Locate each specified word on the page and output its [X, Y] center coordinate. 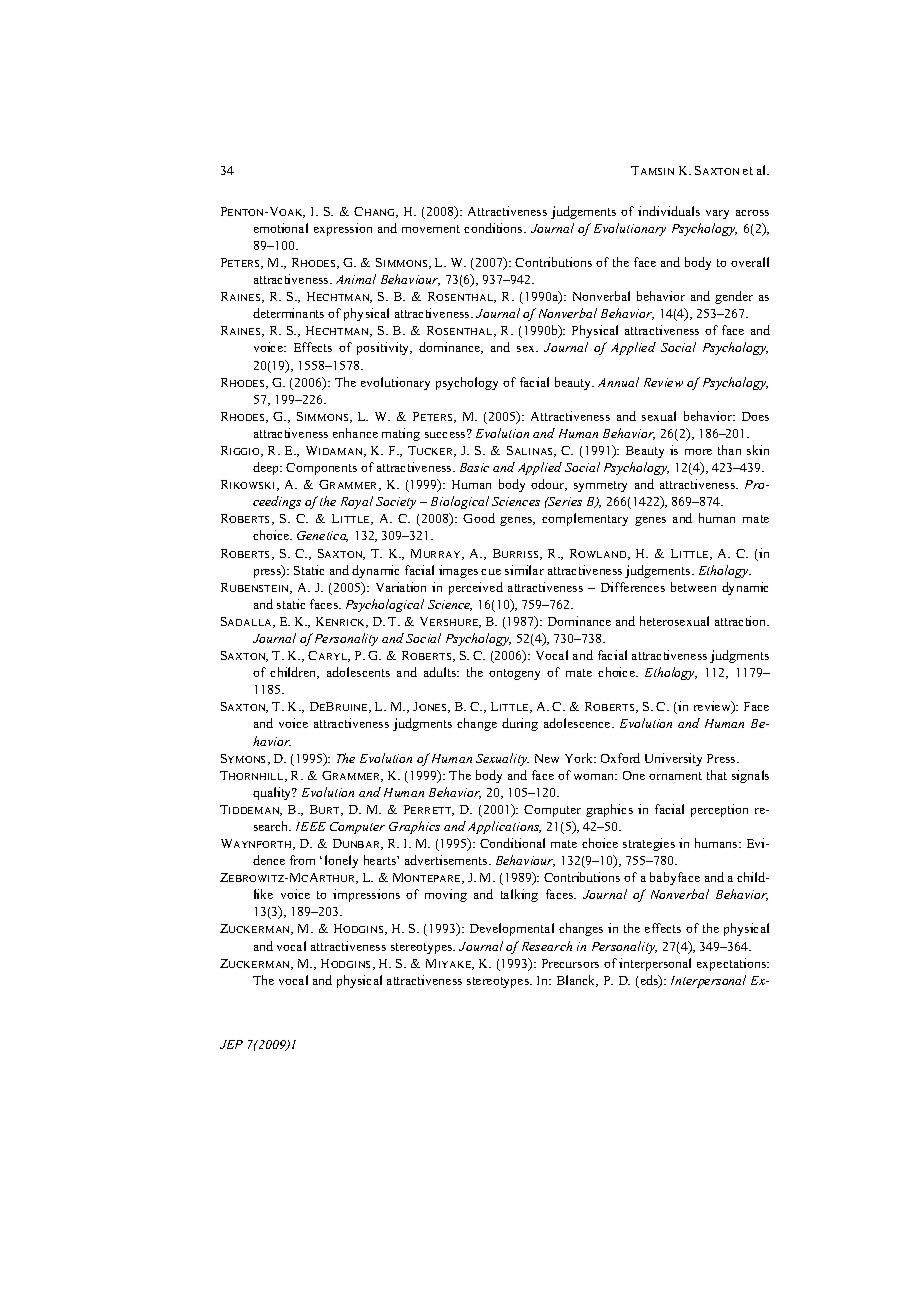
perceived [476, 588]
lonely [341, 861]
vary [717, 214]
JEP [231, 1044]
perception [719, 810]
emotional [281, 228]
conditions [494, 228]
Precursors [570, 963]
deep [267, 468]
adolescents [358, 672]
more [698, 452]
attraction [742, 621]
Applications [504, 827]
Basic [474, 467]
